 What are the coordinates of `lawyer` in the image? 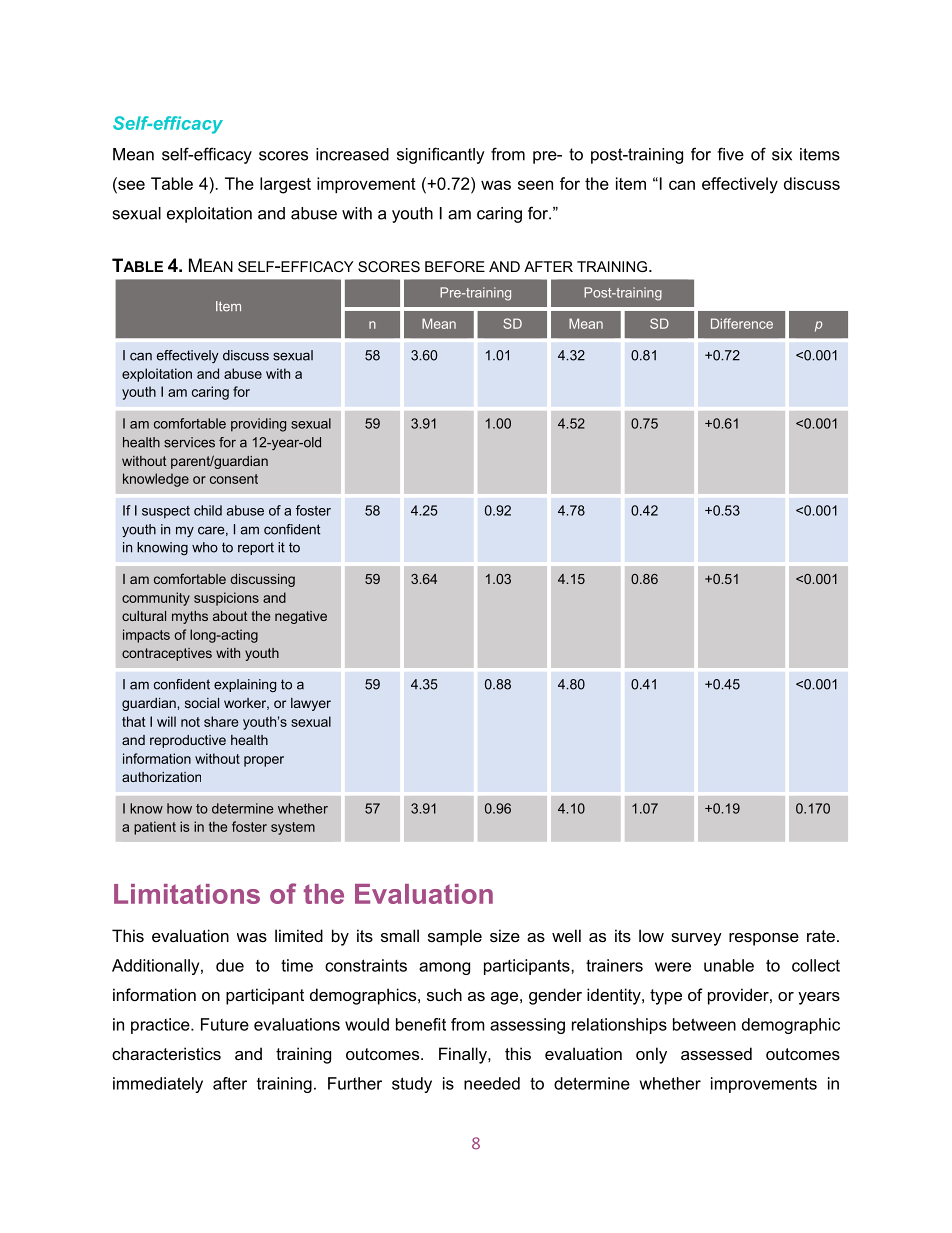 It's located at (311, 704).
